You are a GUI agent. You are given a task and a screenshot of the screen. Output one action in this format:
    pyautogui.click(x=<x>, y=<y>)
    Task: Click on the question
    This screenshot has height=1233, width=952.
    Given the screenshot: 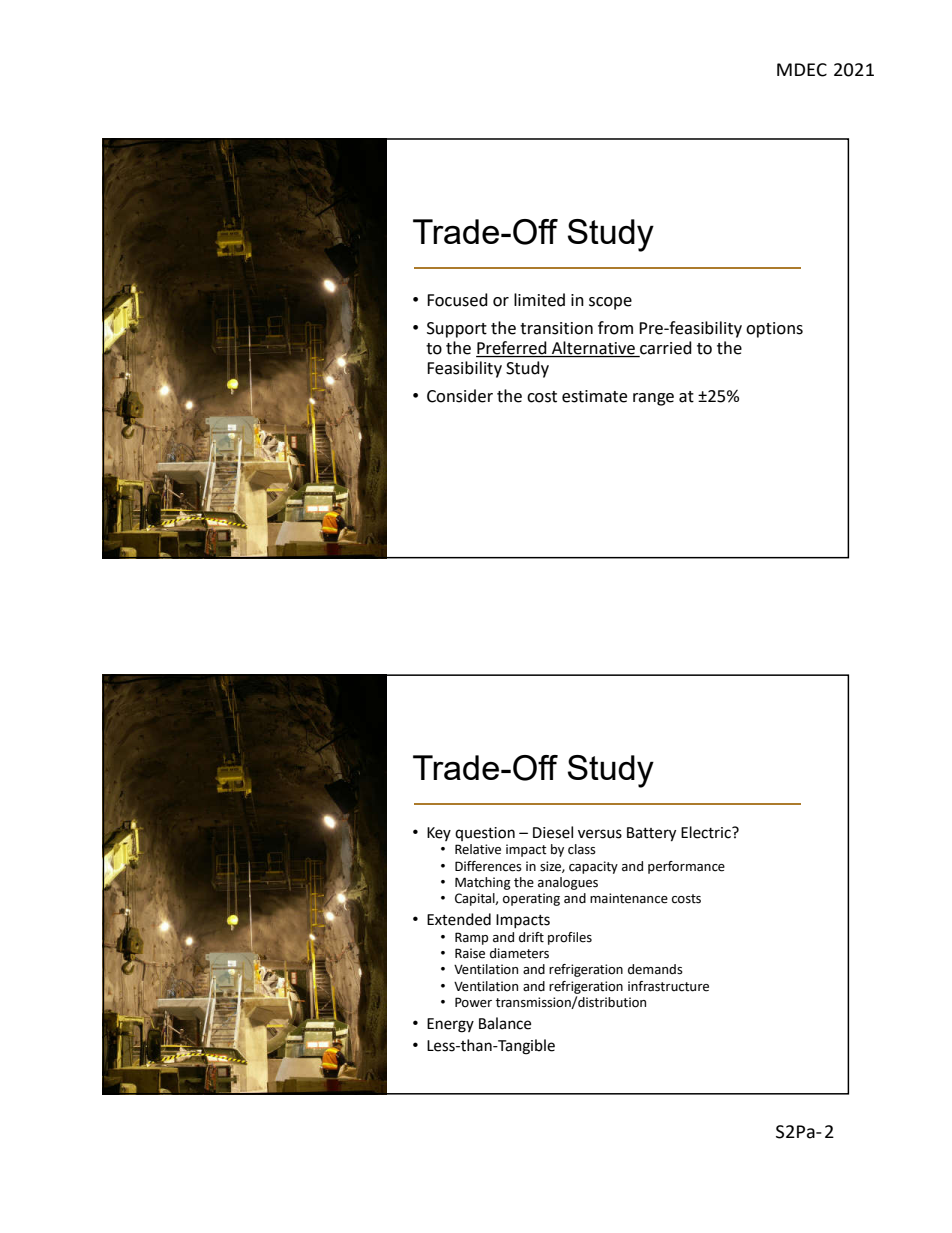 What is the action you would take?
    pyautogui.click(x=485, y=834)
